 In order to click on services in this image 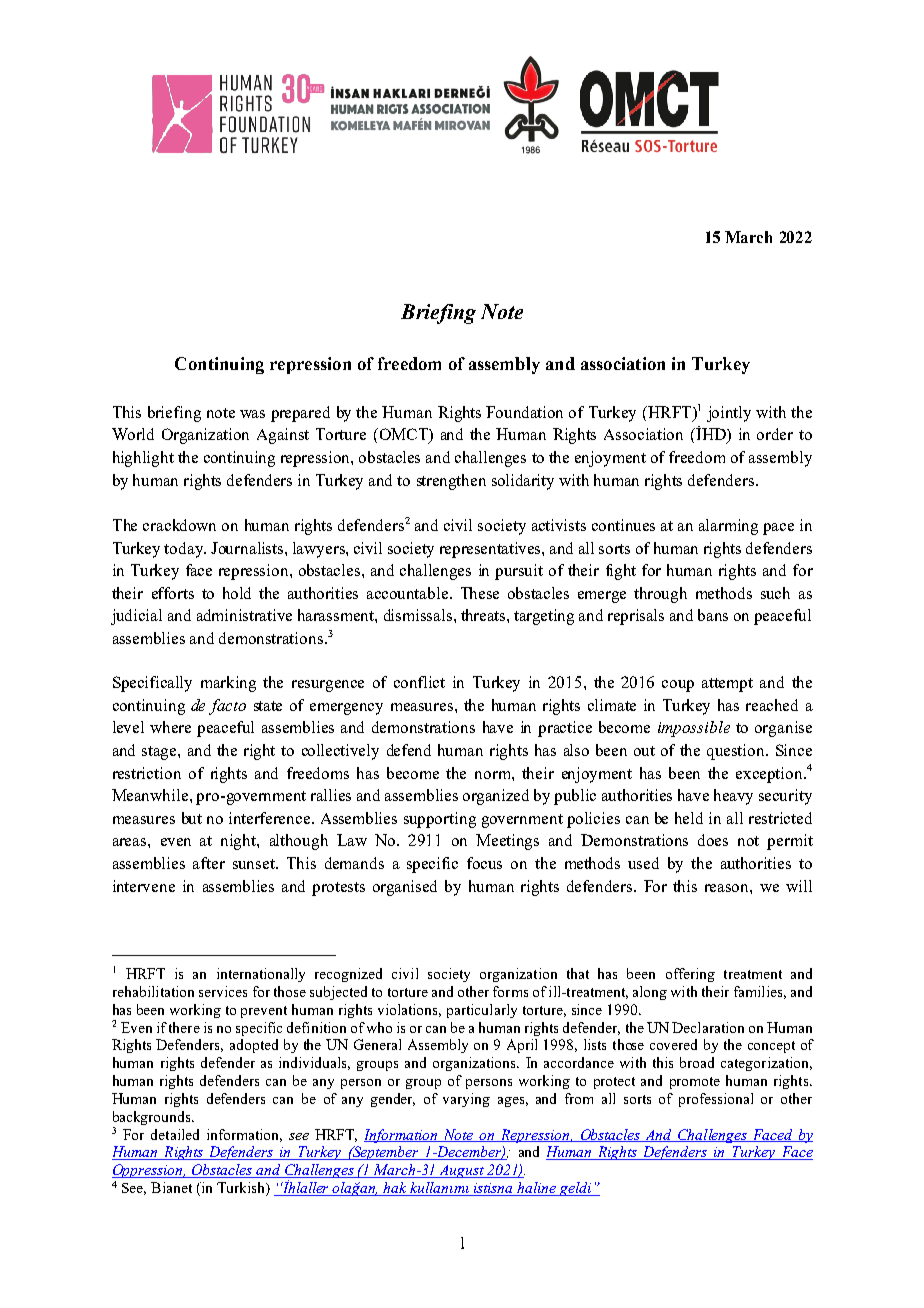, I will do `click(223, 991)`.
